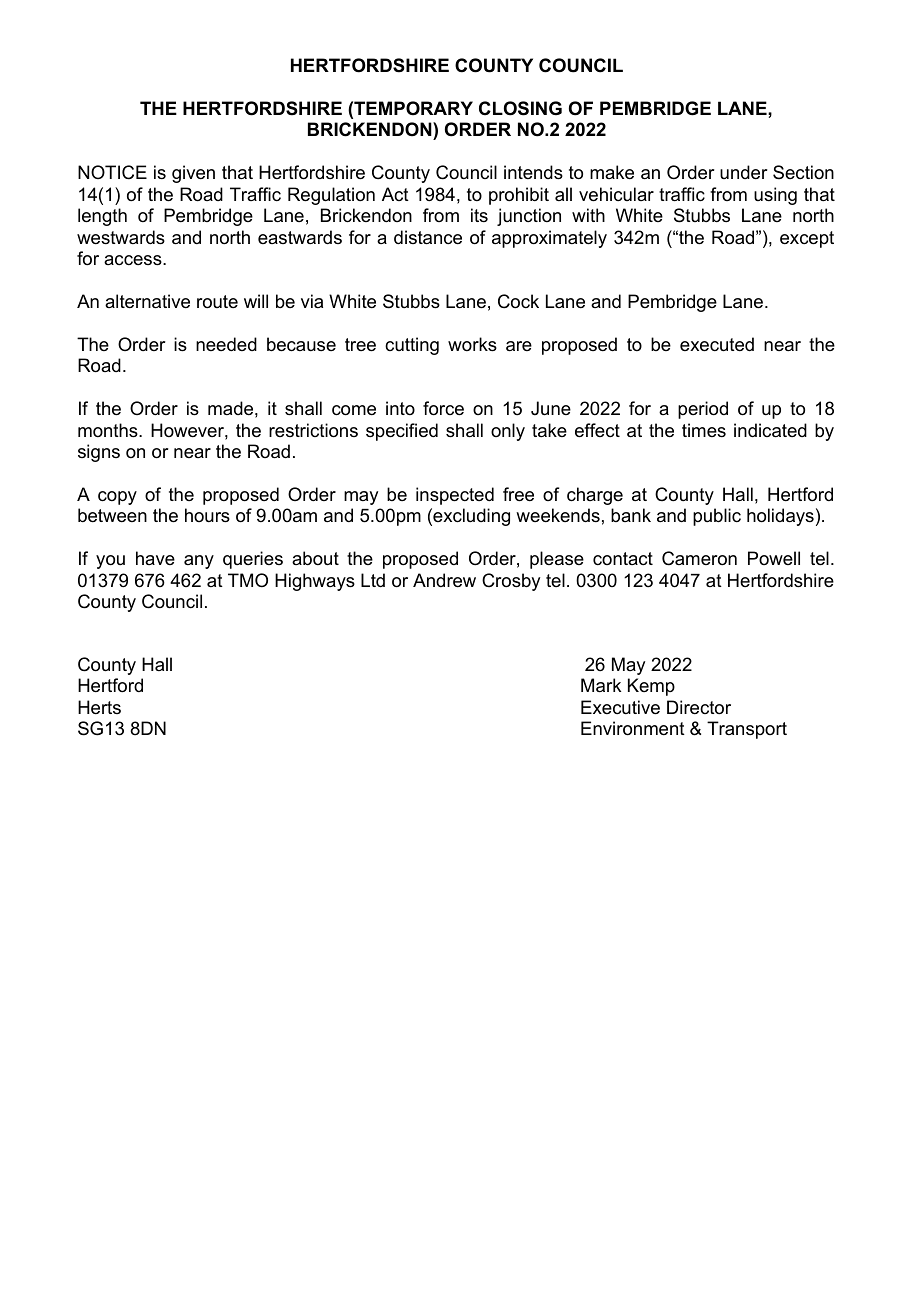 This screenshot has height=1308, width=924. I want to click on public, so click(717, 517).
